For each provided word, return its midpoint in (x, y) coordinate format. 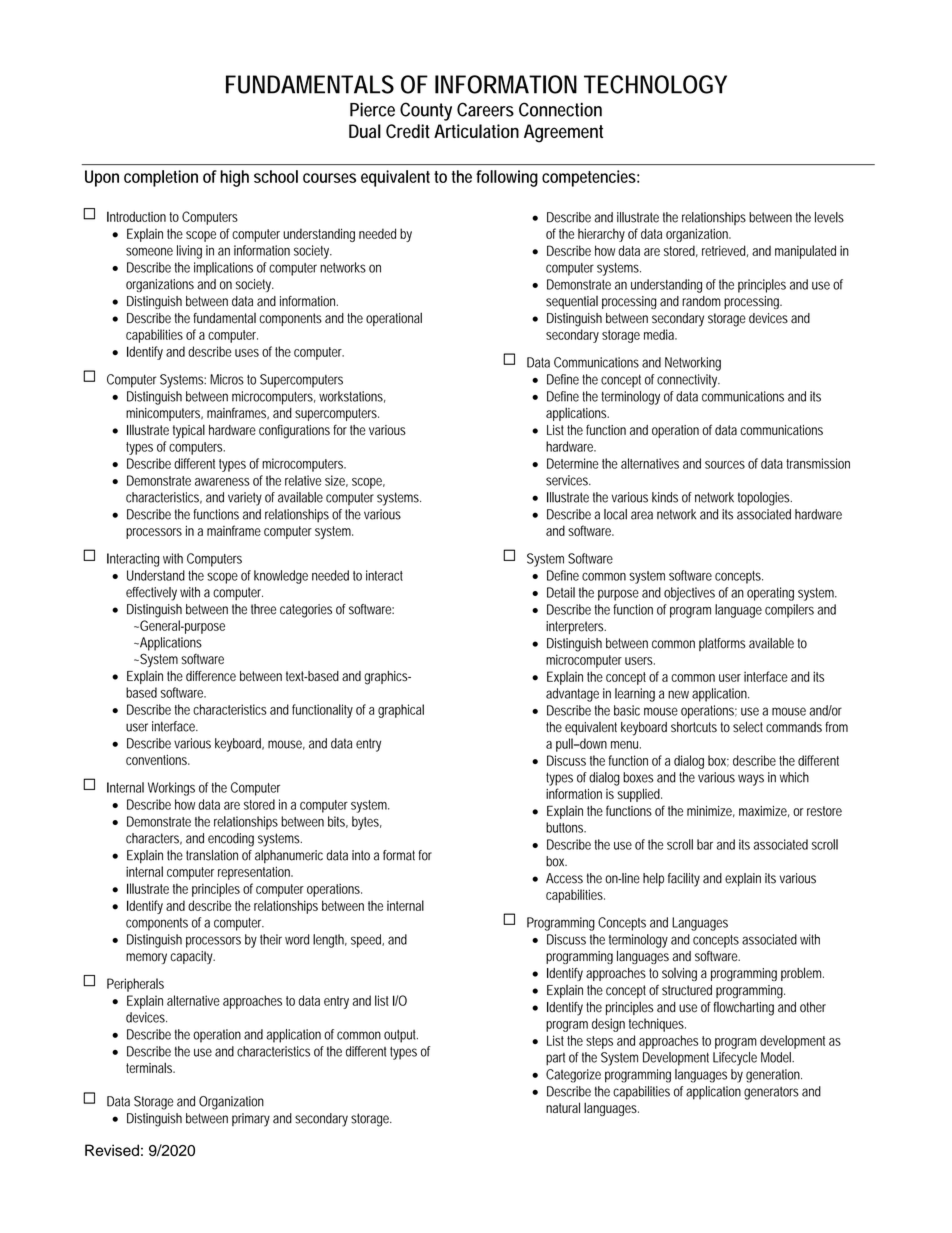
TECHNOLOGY (655, 84)
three (263, 609)
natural (563, 1107)
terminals (150, 1067)
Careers (485, 109)
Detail (561, 592)
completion (161, 178)
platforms (722, 644)
